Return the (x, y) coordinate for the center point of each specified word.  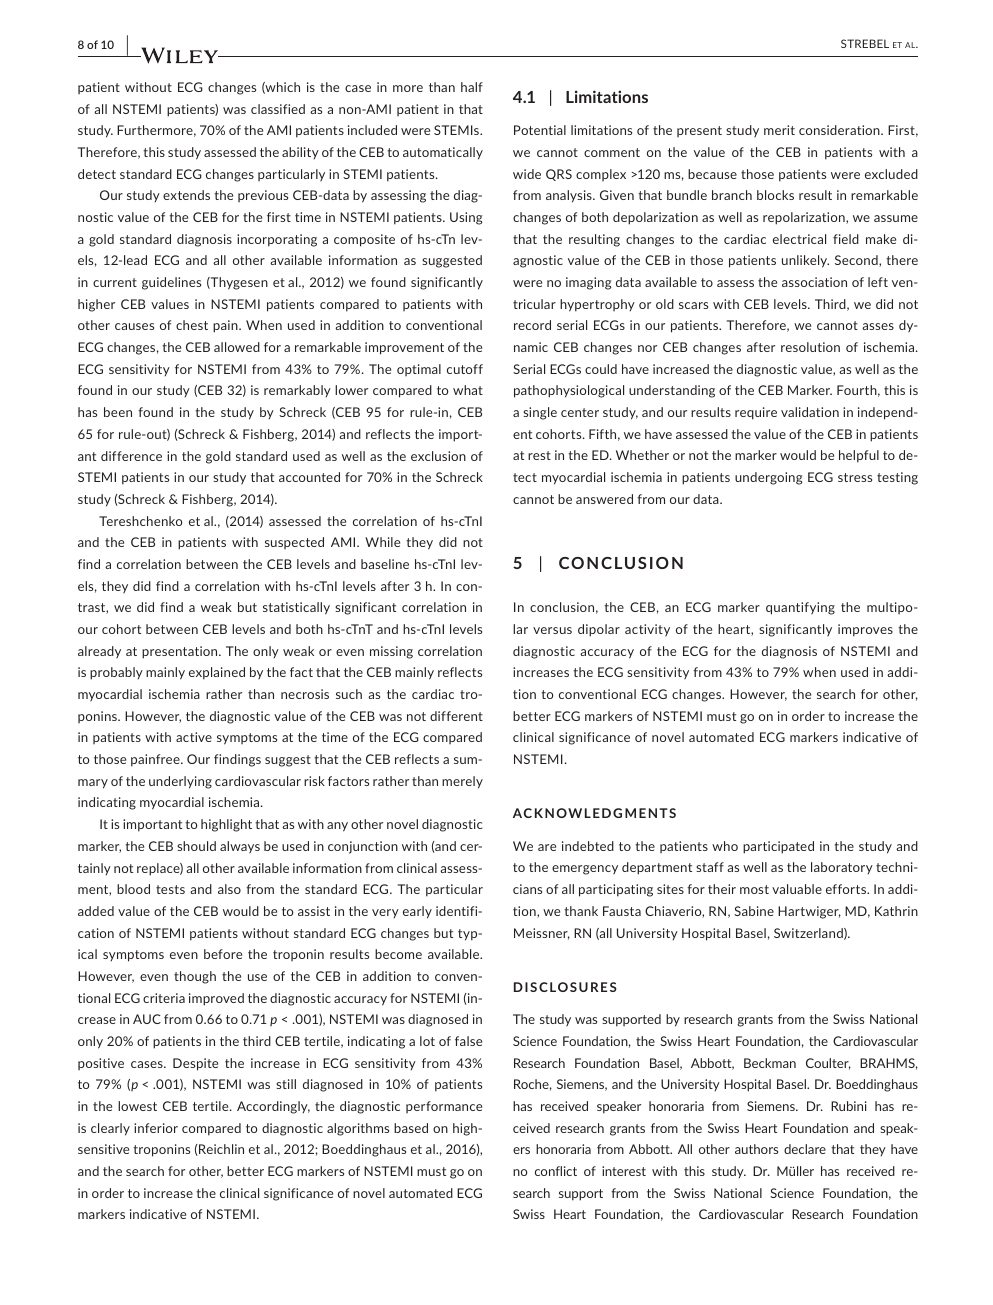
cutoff (465, 369)
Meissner (542, 934)
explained (217, 673)
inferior (156, 1128)
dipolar (599, 630)
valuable (797, 889)
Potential (540, 130)
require (756, 413)
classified (278, 109)
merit (779, 130)
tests (170, 889)
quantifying (800, 608)
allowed (237, 347)
